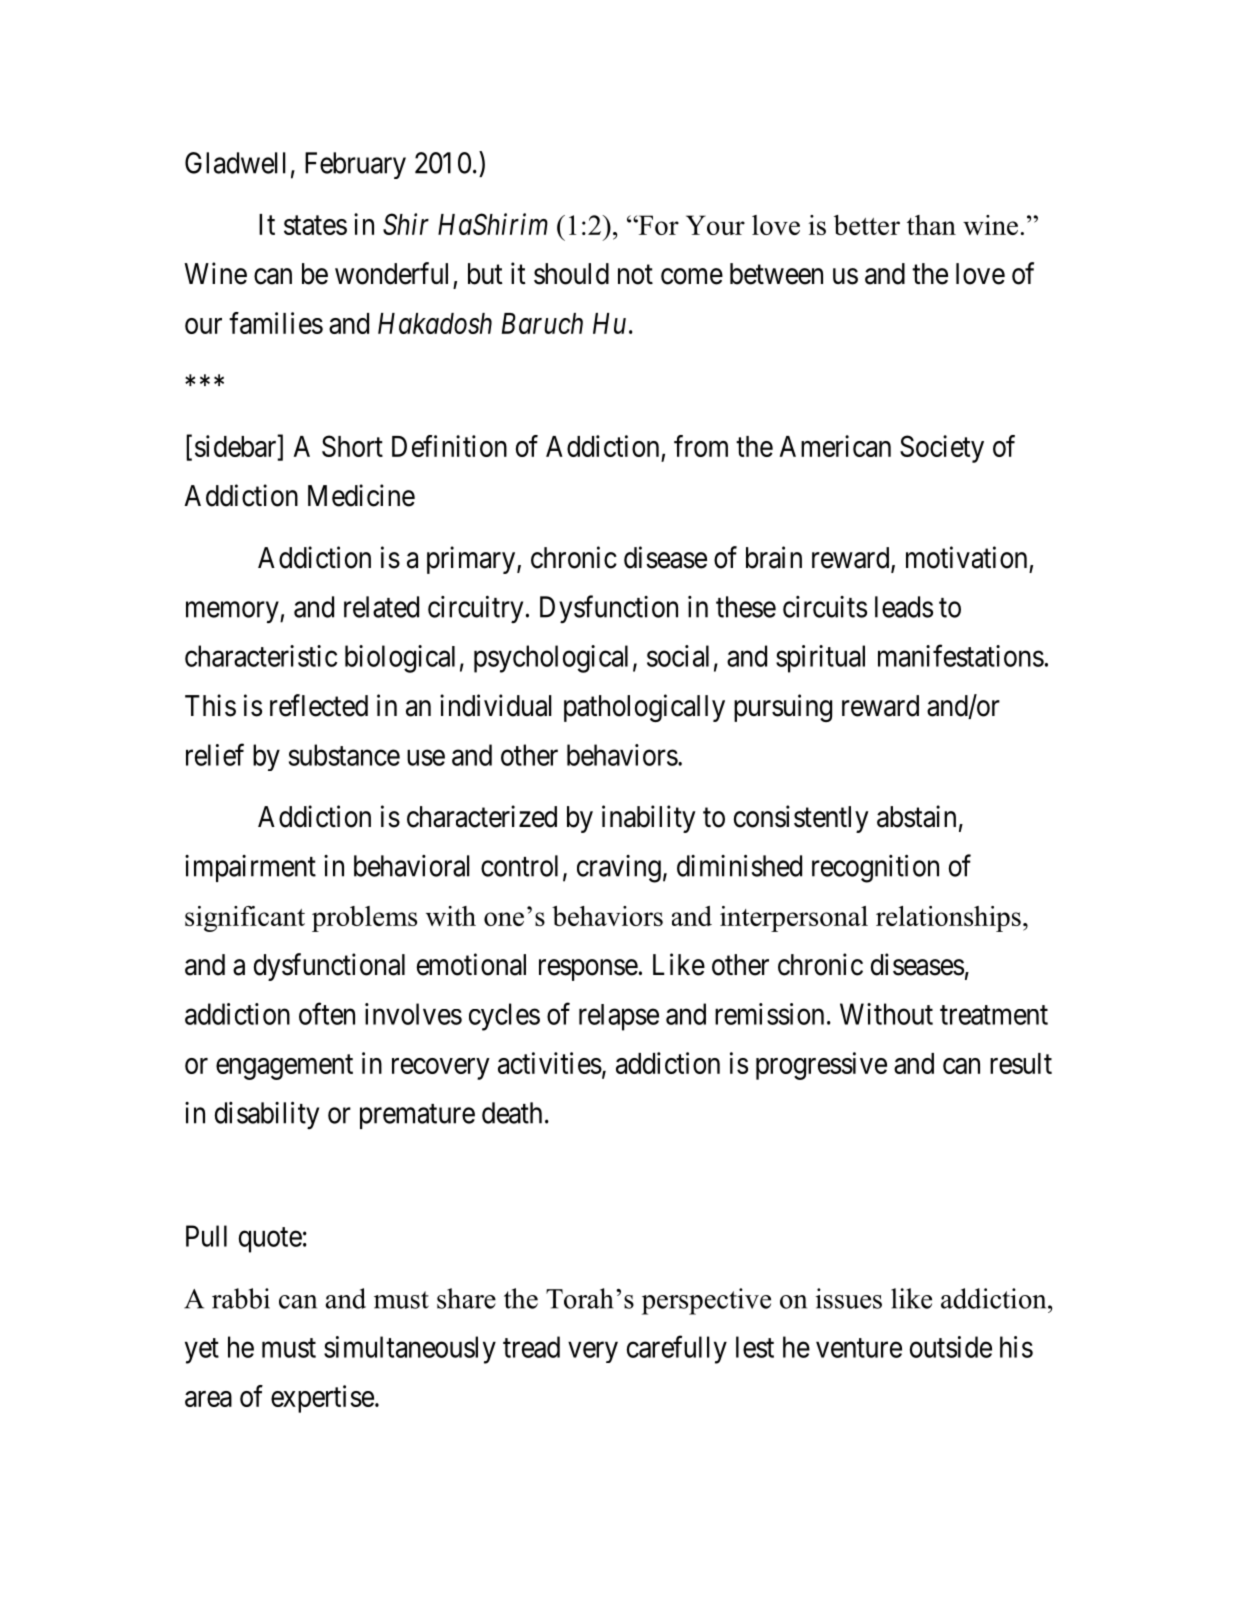 The width and height of the document is (1251, 1619). I want to click on than, so click(931, 225).
